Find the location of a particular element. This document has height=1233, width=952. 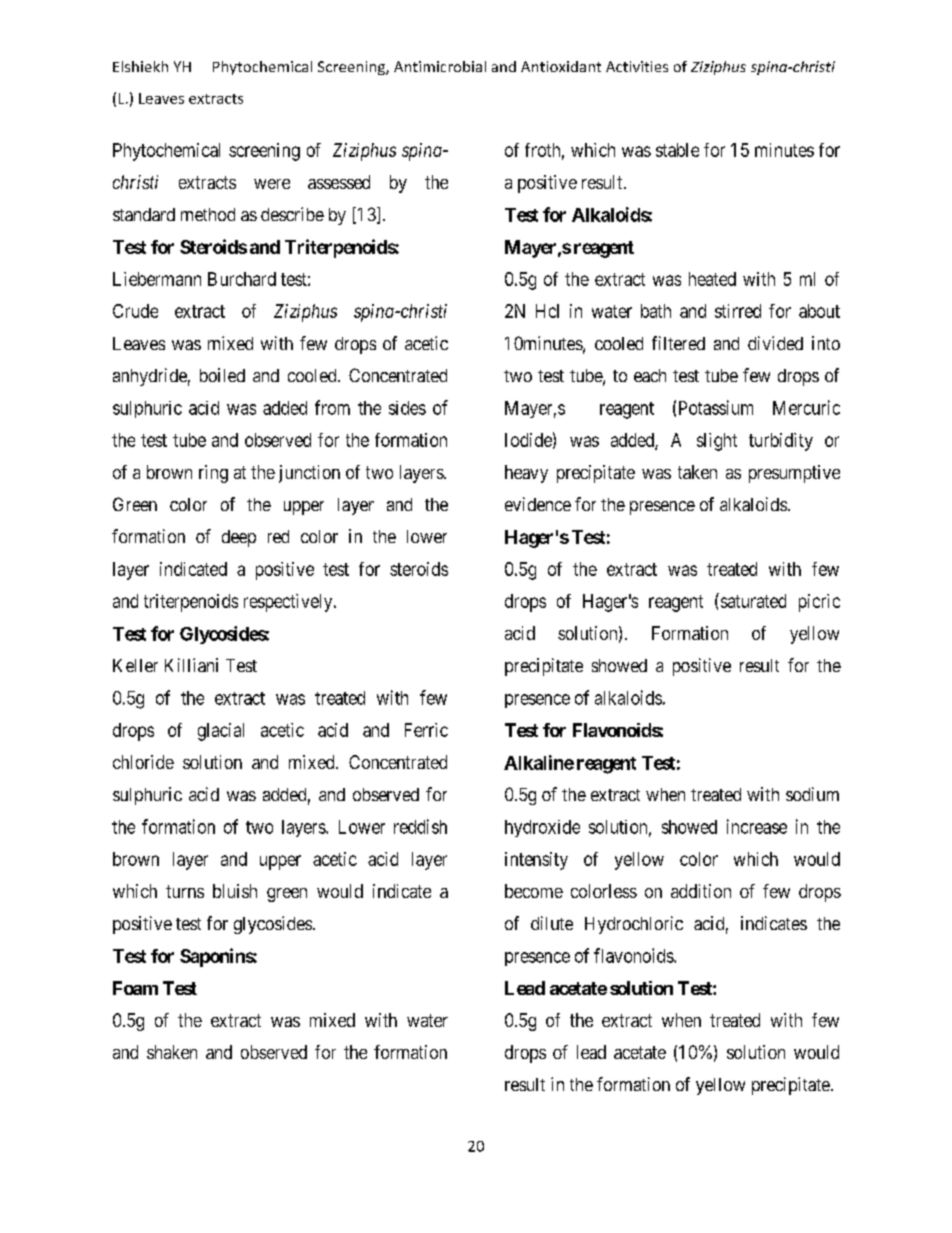

increase is located at coordinates (757, 826).
